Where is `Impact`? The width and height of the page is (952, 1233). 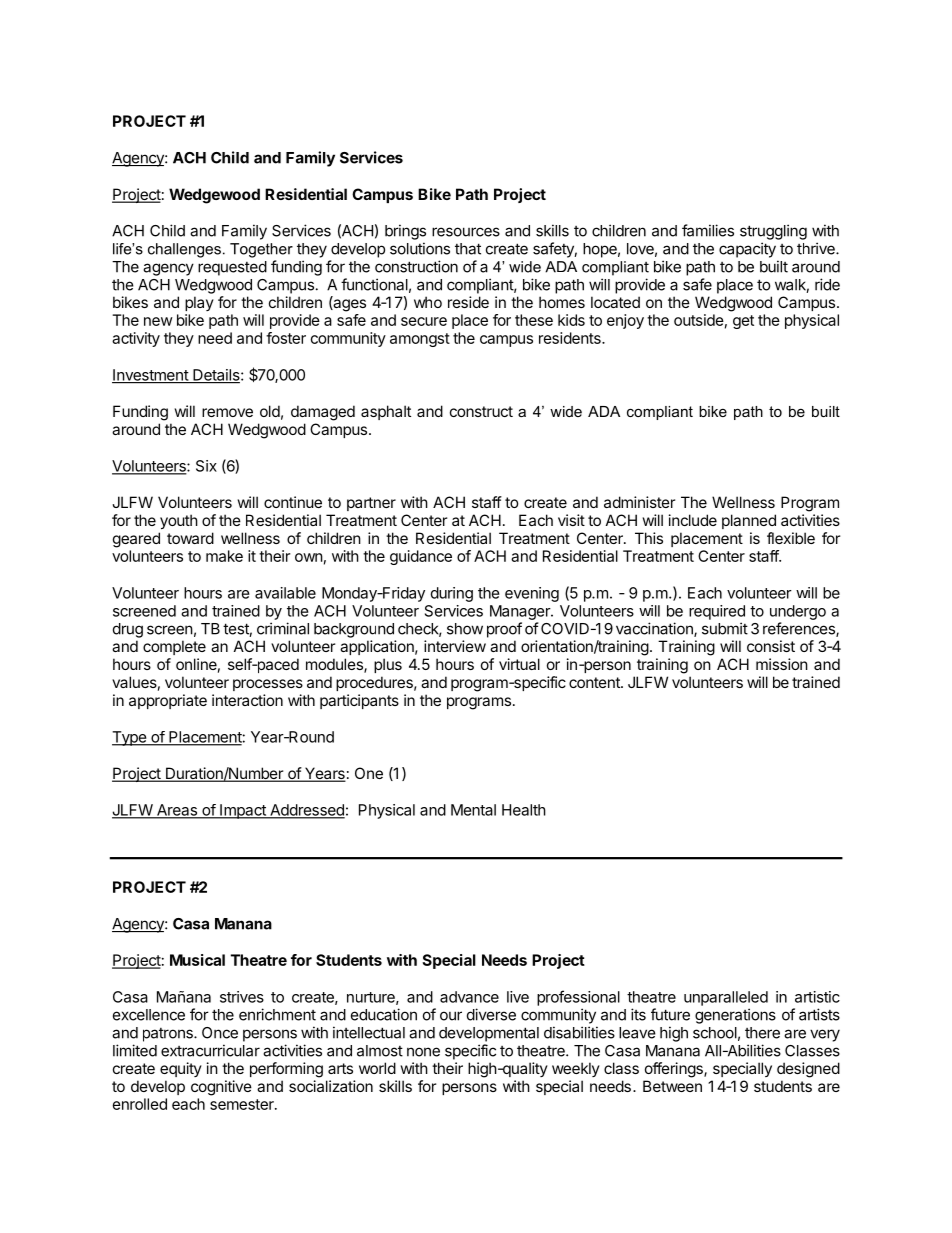 Impact is located at coordinates (243, 811).
